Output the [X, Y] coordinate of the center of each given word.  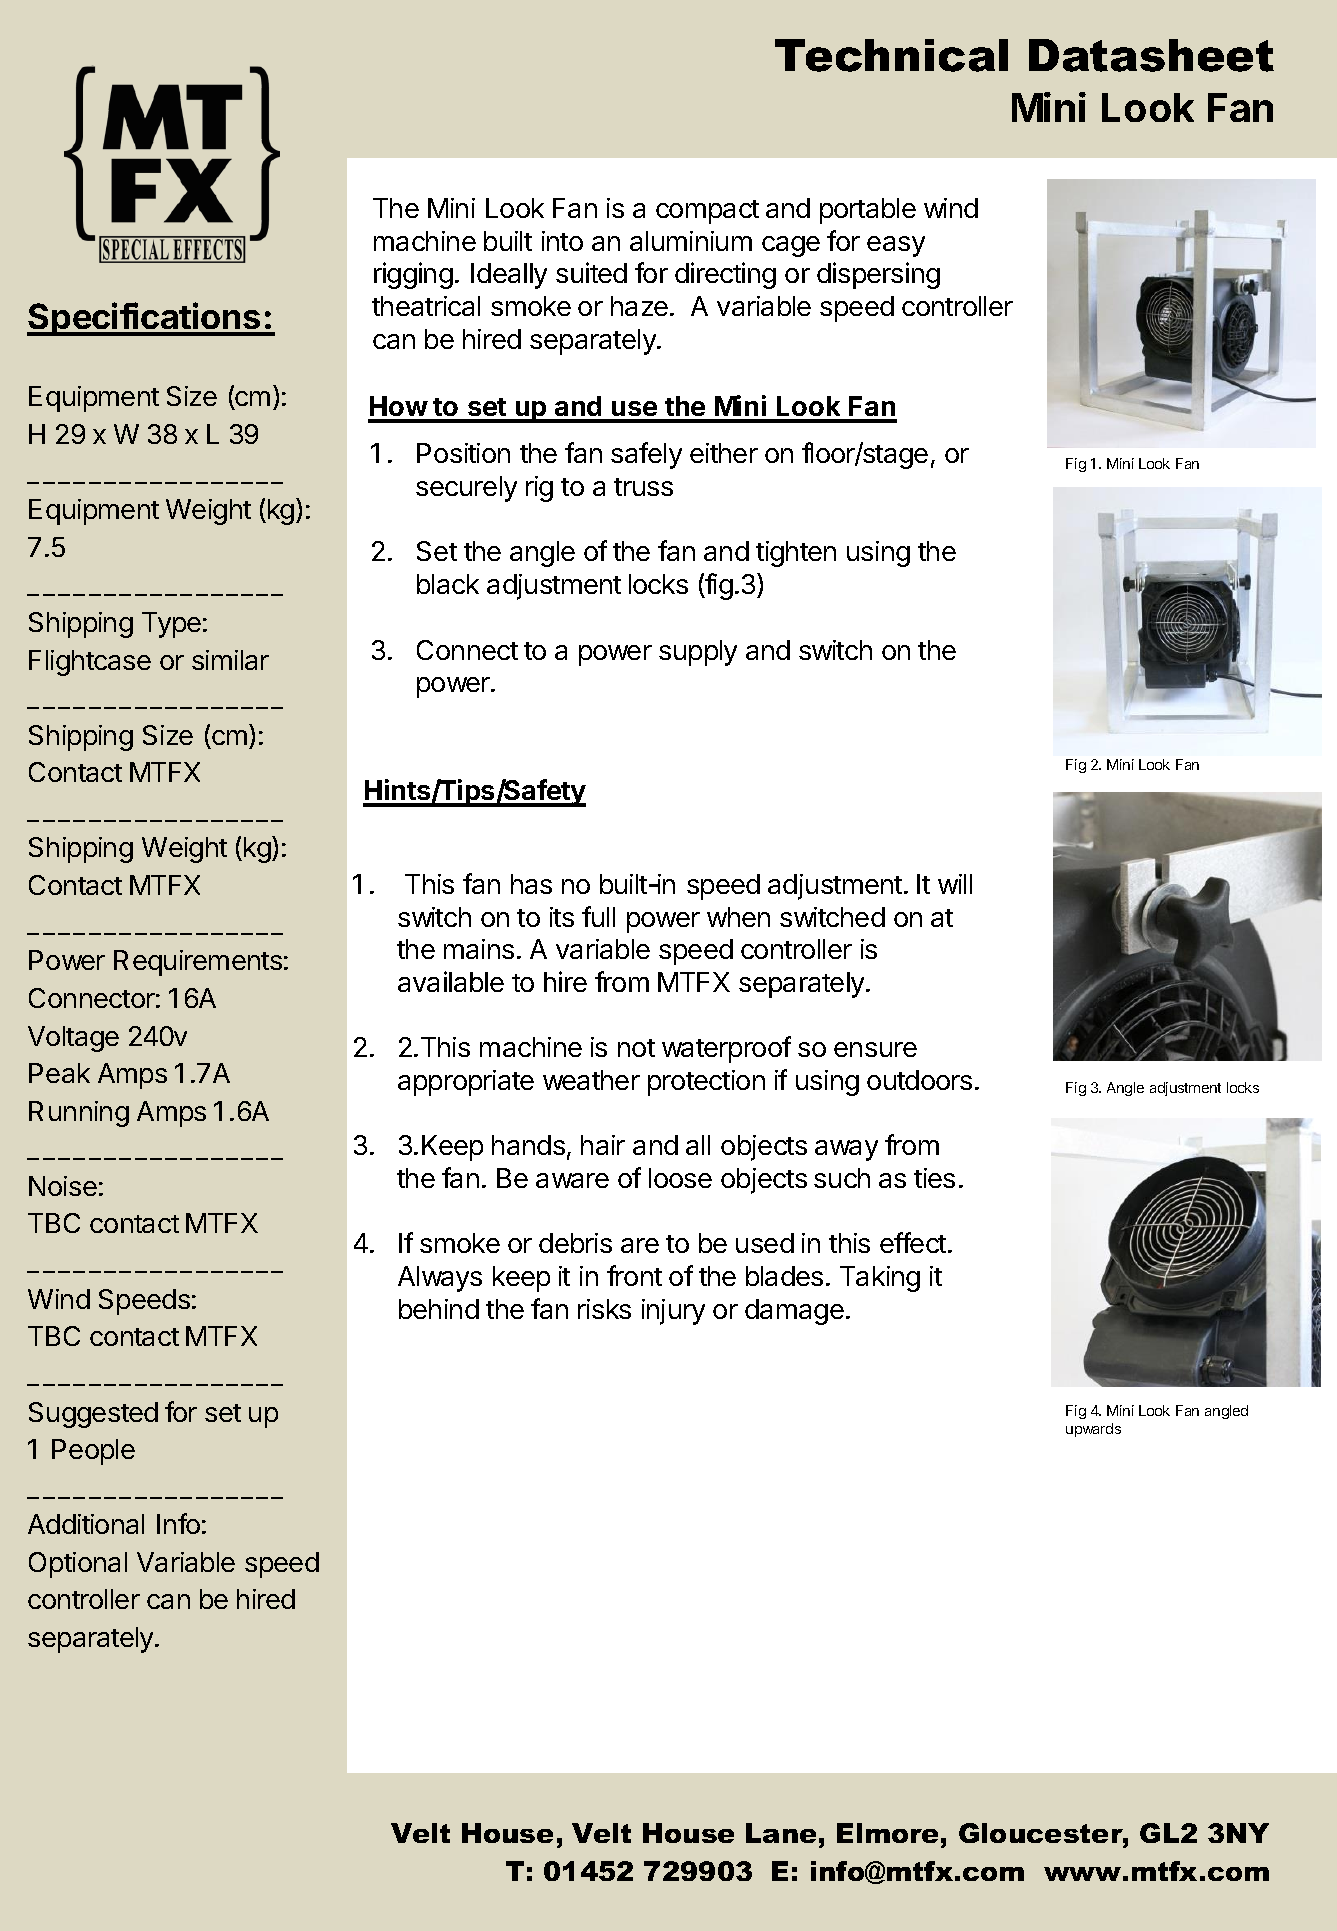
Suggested [93, 1415]
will [955, 884]
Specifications [145, 319]
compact [707, 212]
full [598, 916]
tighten [796, 554]
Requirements [198, 963]
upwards [1093, 1430]
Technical [891, 55]
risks [604, 1309]
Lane [781, 1833]
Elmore [887, 1833]
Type [171, 625]
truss [643, 487]
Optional [78, 1565]
